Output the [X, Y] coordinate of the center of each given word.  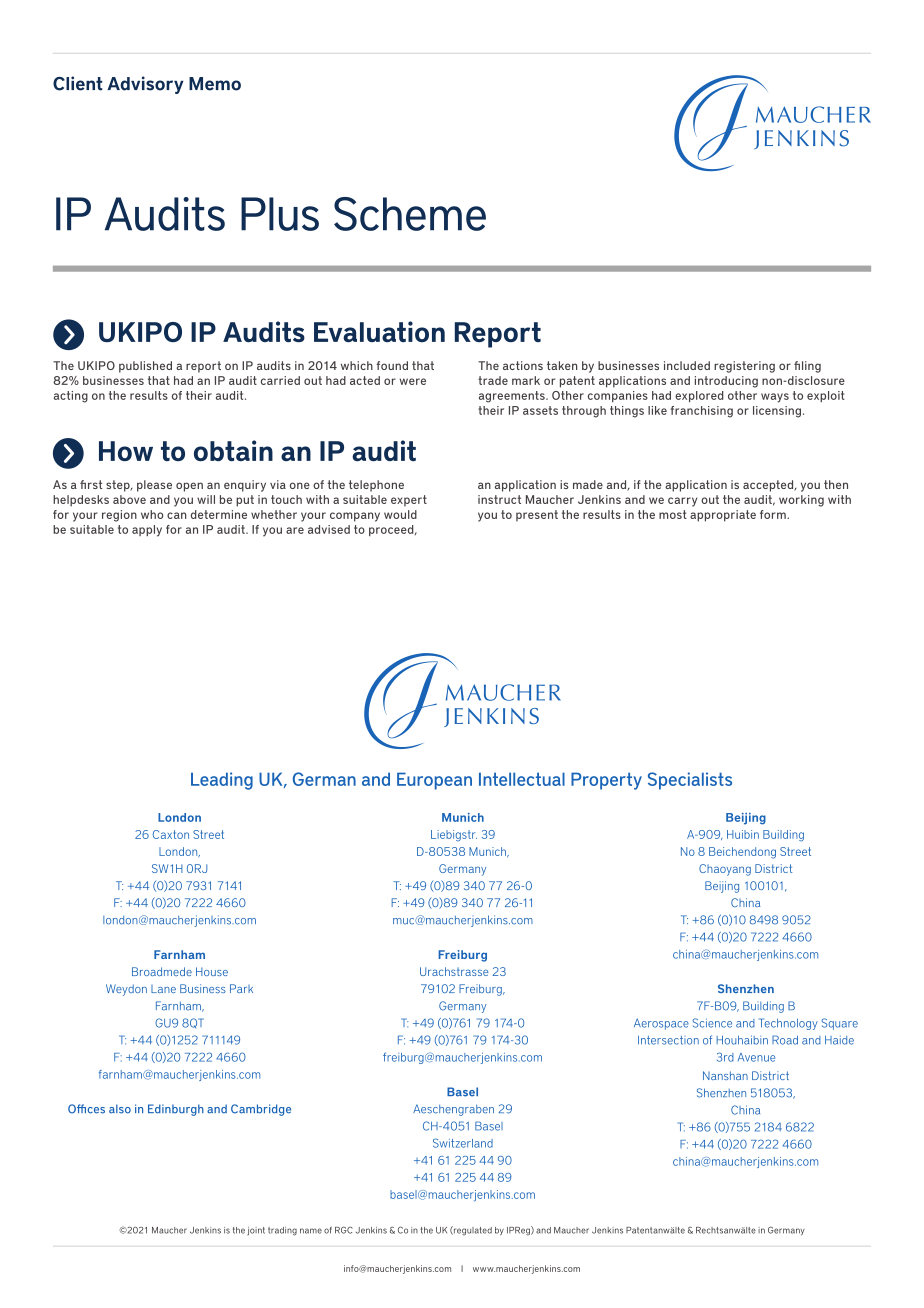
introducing [726, 382]
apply [147, 531]
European [434, 781]
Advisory [145, 85]
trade [493, 380]
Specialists [690, 781]
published [145, 367]
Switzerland [463, 1143]
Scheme [410, 214]
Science [712, 1023]
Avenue [756, 1057]
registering [744, 367]
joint [256, 1231]
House [212, 971]
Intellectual [522, 779]
